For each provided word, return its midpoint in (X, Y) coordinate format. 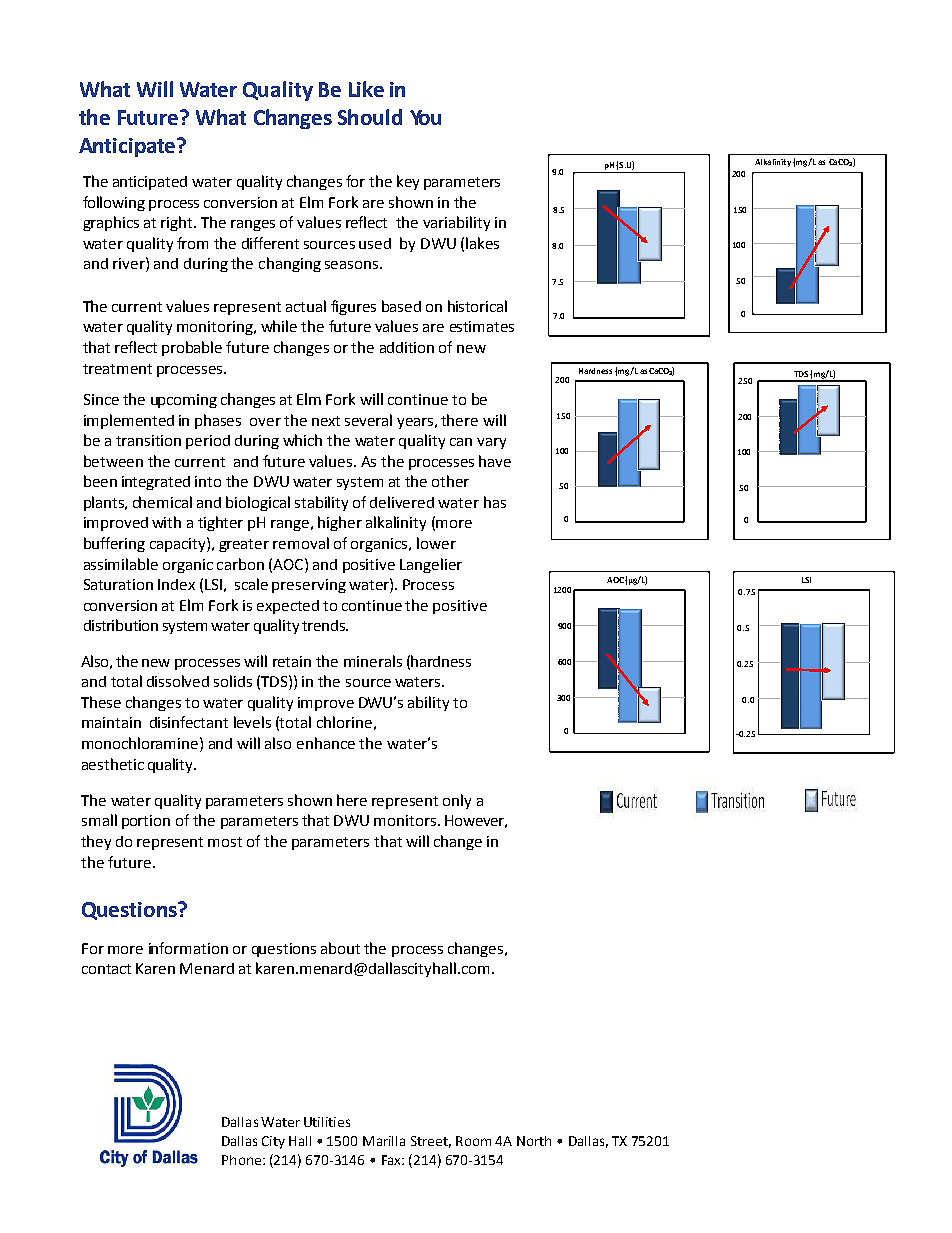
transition (148, 440)
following (114, 203)
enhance (326, 743)
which (302, 440)
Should (370, 117)
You (425, 117)
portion (146, 822)
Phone (241, 1160)
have (495, 461)
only (457, 801)
